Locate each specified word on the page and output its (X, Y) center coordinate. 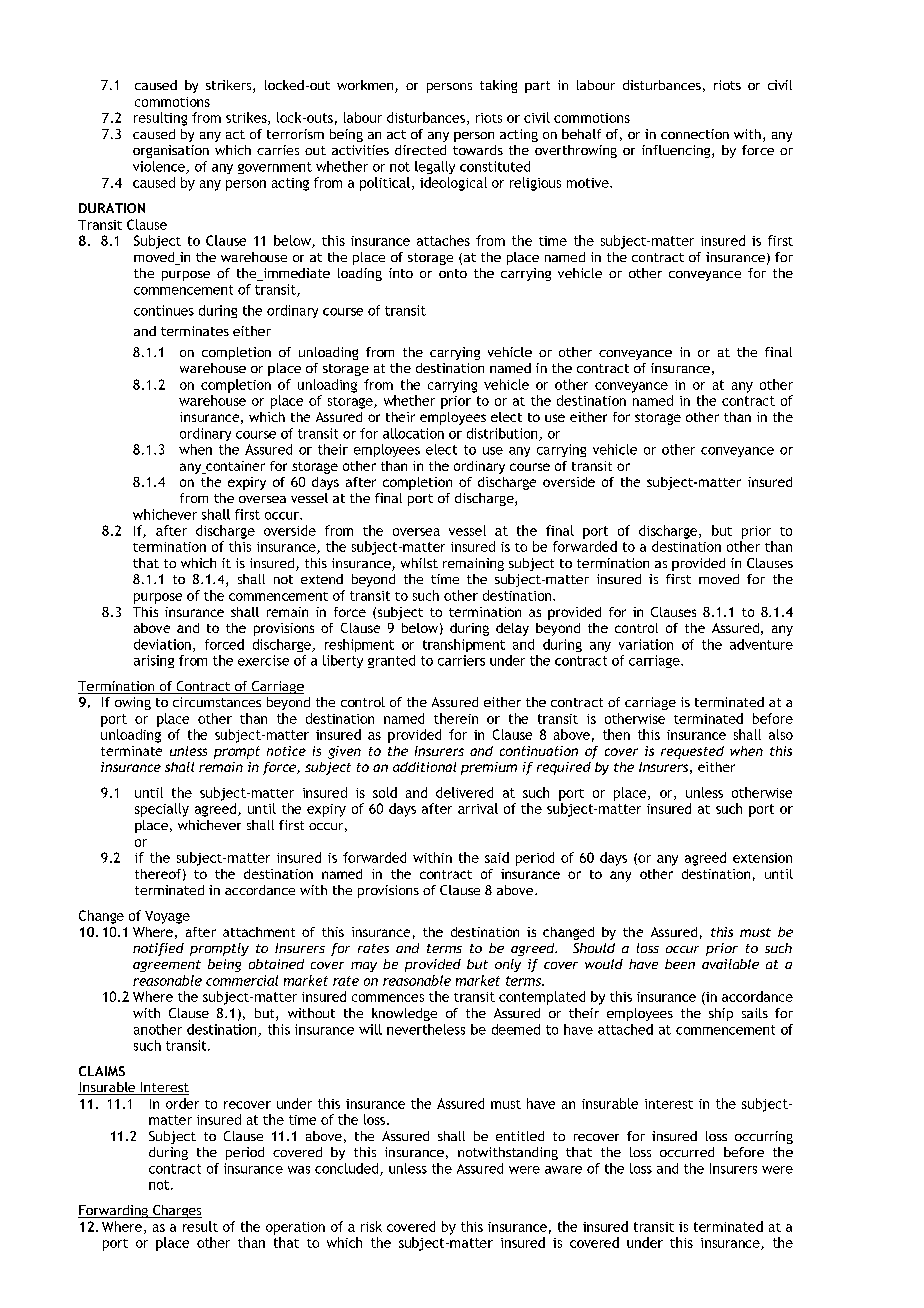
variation (646, 644)
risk (371, 1226)
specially (162, 810)
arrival (478, 808)
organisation (171, 151)
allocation (413, 433)
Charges (176, 1211)
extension (762, 858)
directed (420, 150)
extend (322, 579)
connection (695, 134)
